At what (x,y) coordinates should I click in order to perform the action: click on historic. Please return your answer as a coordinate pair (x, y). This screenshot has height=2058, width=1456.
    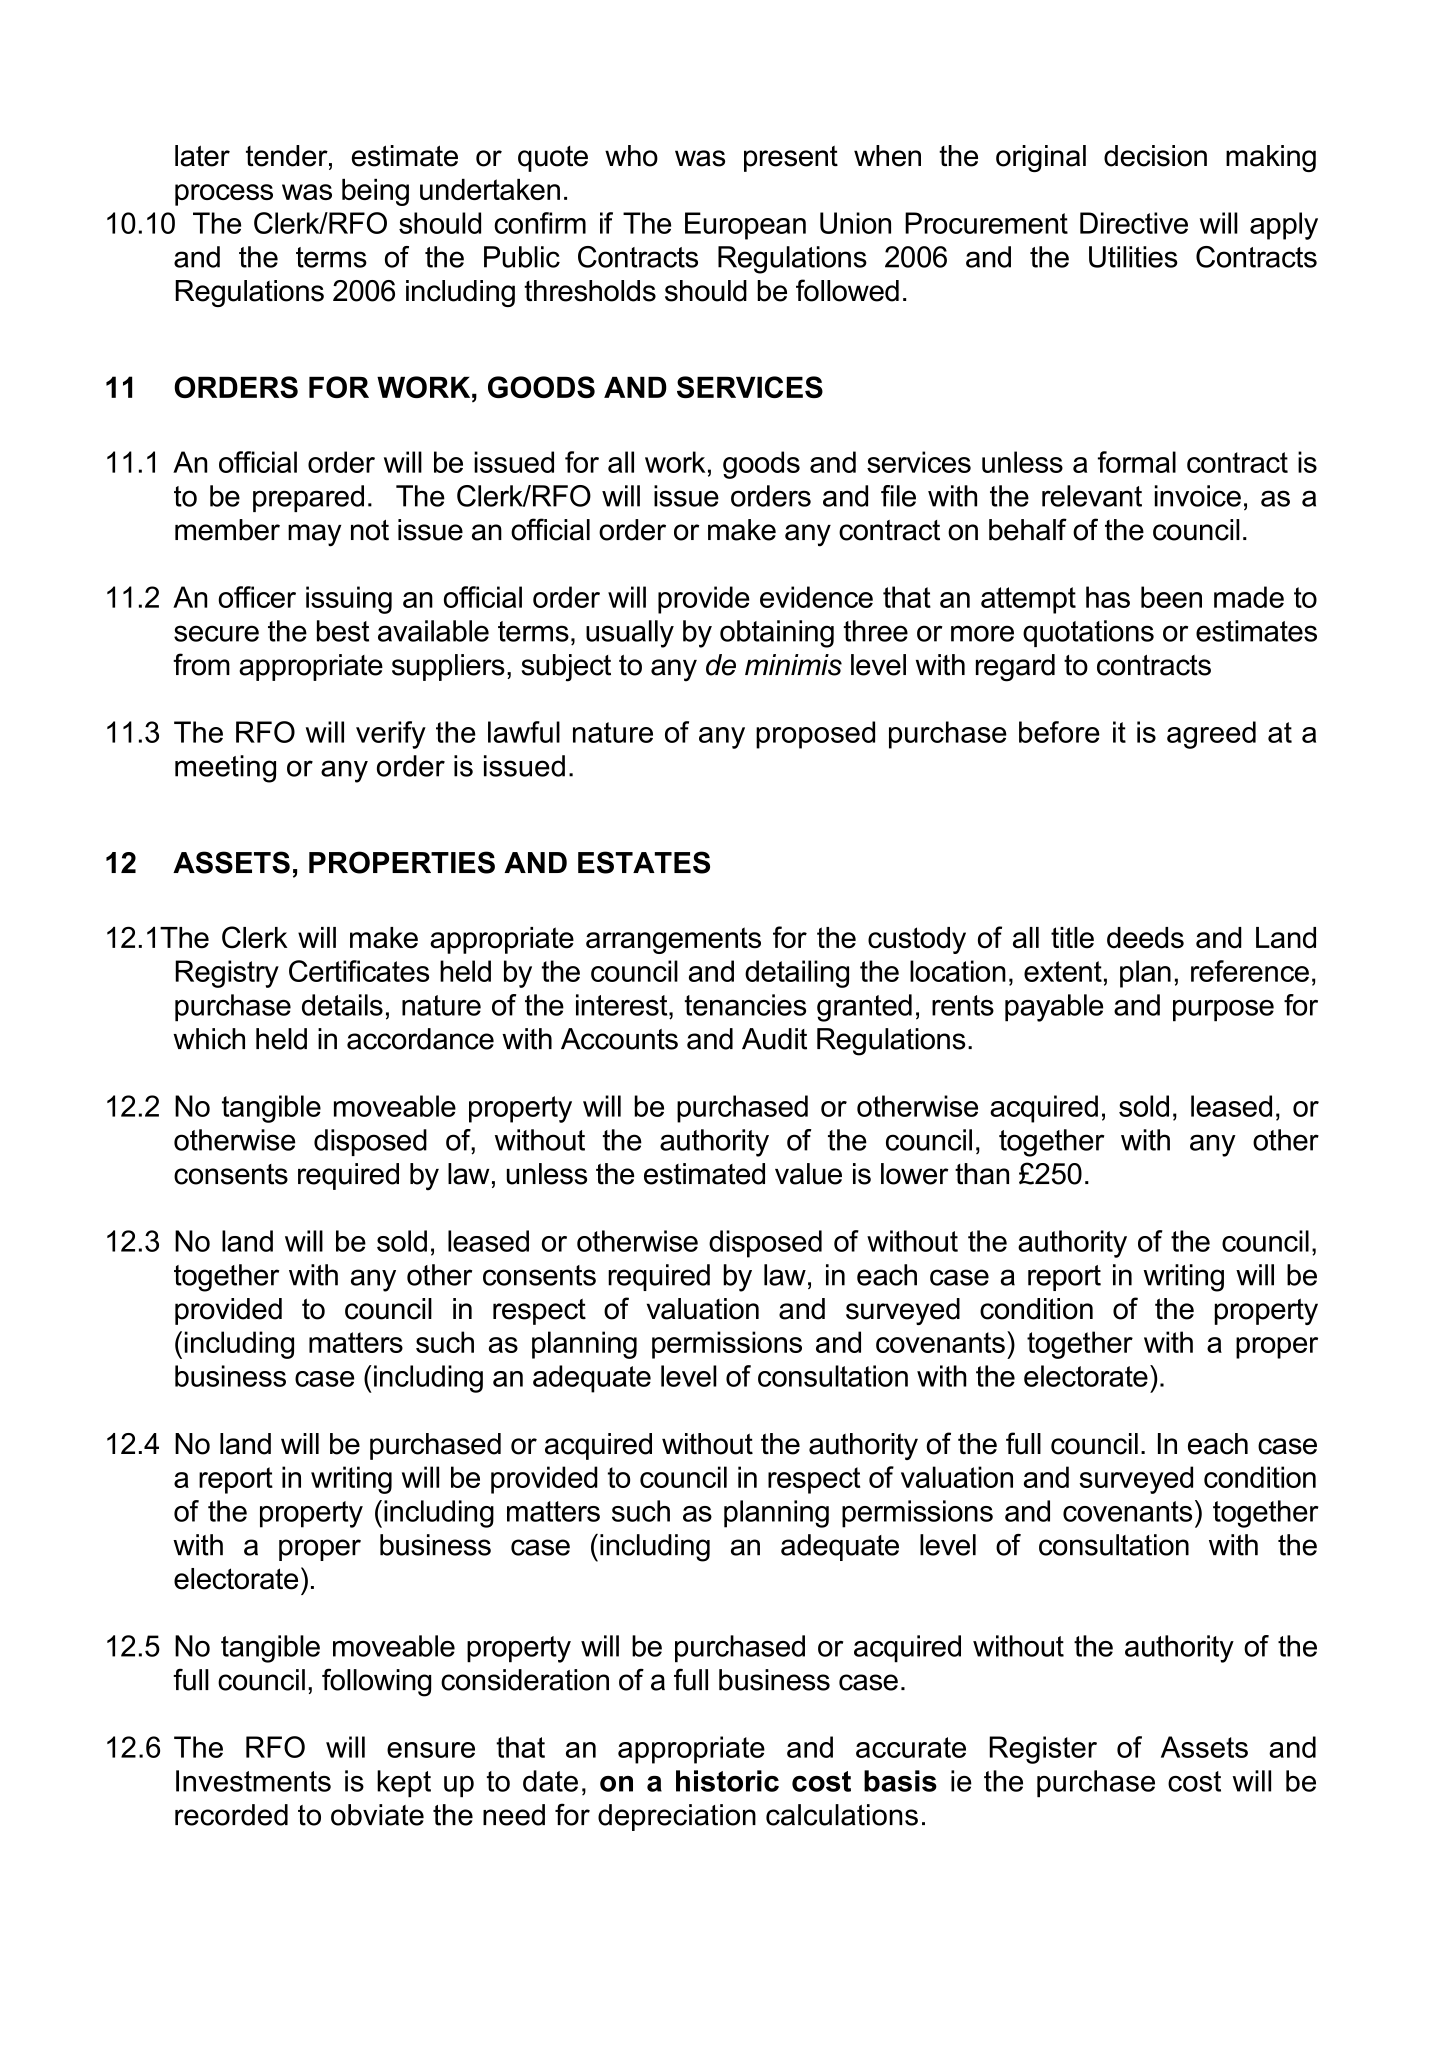
    Looking at the image, I should click on (727, 1781).
